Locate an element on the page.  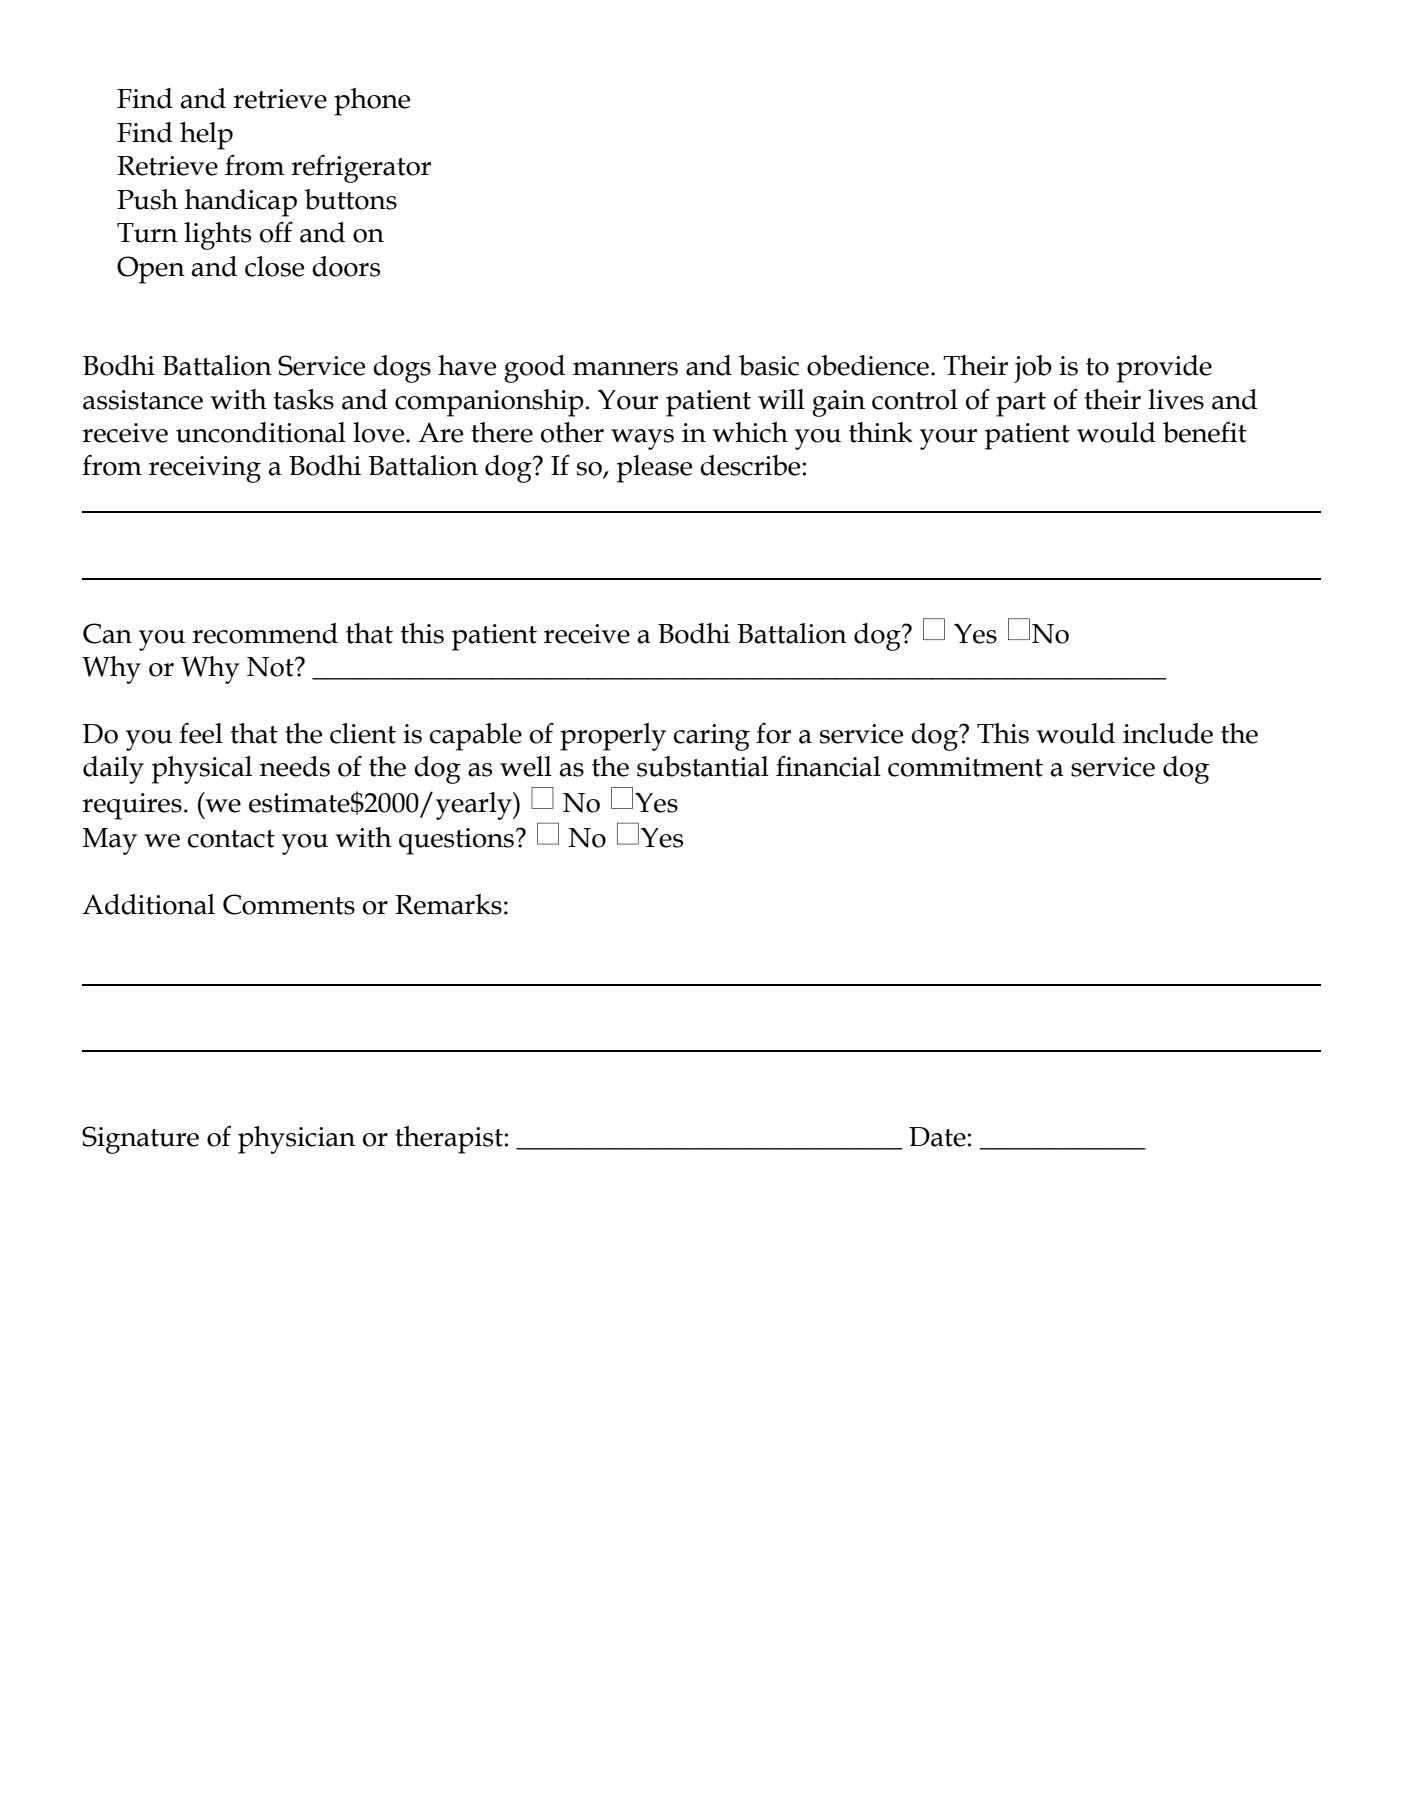
include is located at coordinates (1168, 733).
